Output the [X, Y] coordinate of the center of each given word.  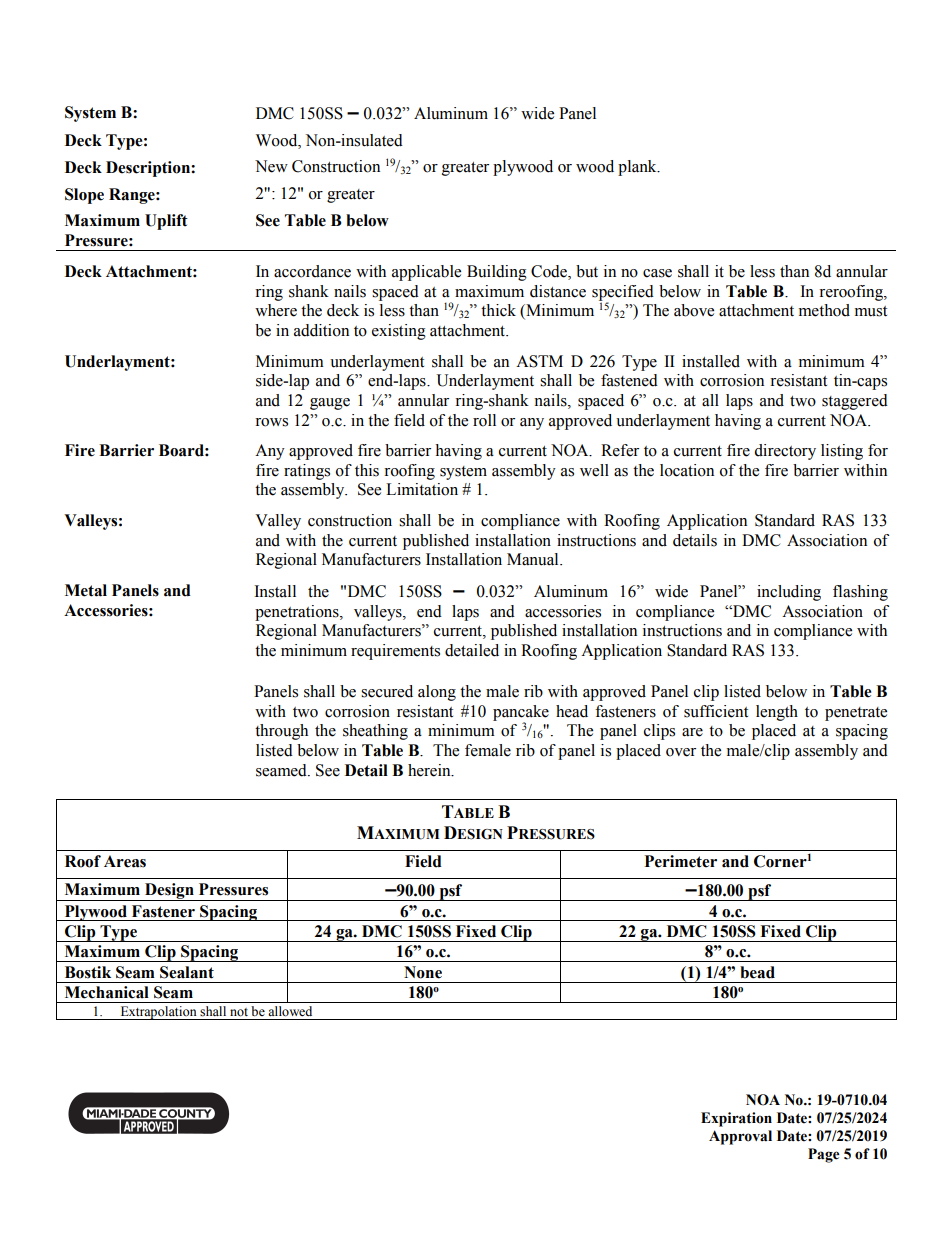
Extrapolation [158, 1013]
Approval [740, 1137]
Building [497, 273]
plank [638, 168]
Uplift [166, 222]
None [423, 972]
